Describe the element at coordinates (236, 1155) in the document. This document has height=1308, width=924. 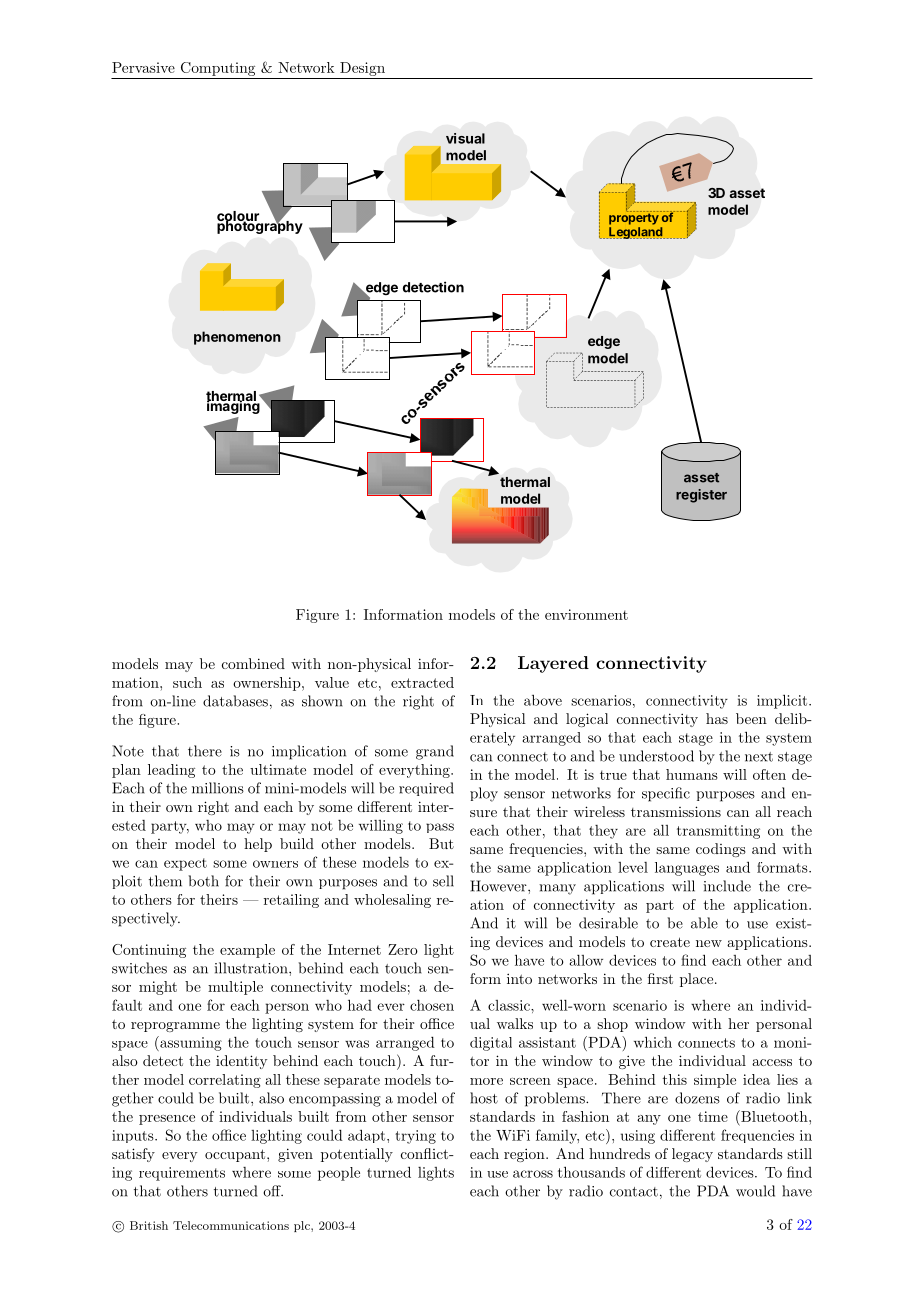
I see `occupant` at that location.
